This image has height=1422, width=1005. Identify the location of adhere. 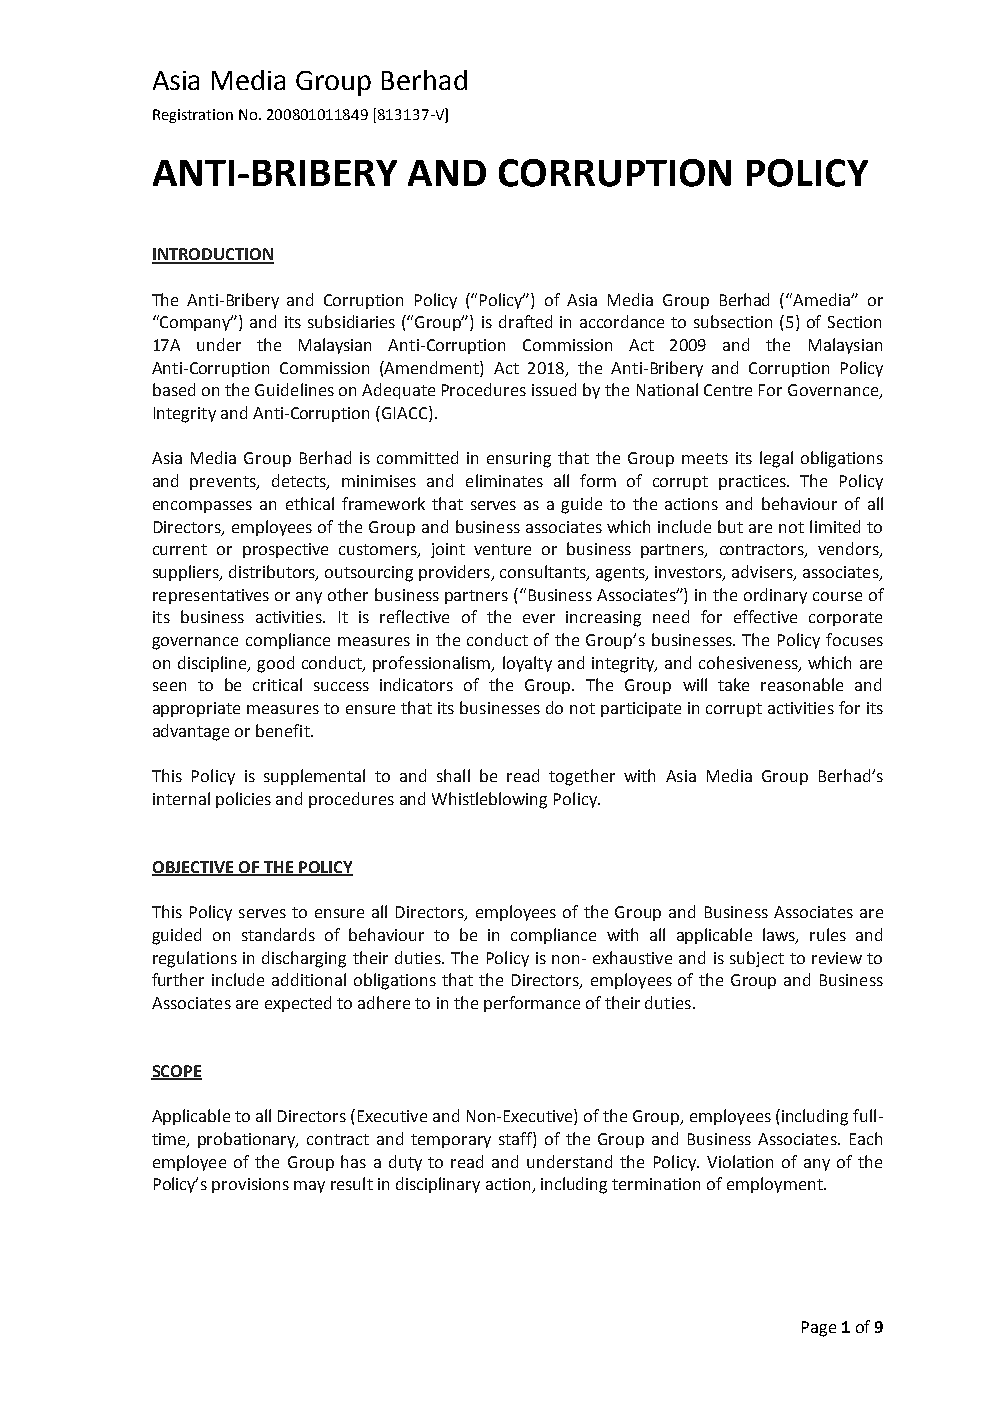
(384, 1002).
